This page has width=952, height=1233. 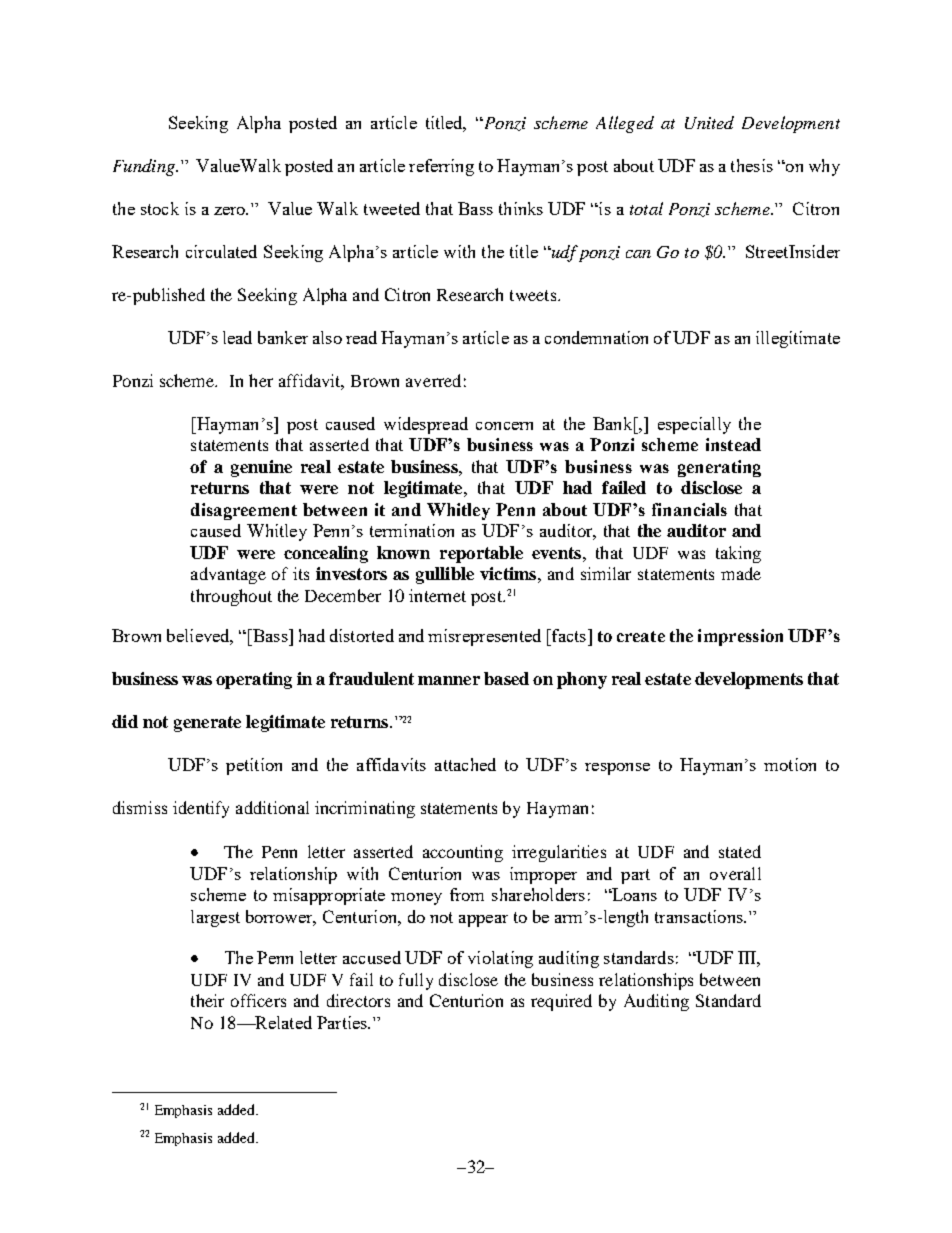 What do you see at coordinates (481, 554) in the page?
I see `reportable` at bounding box center [481, 554].
